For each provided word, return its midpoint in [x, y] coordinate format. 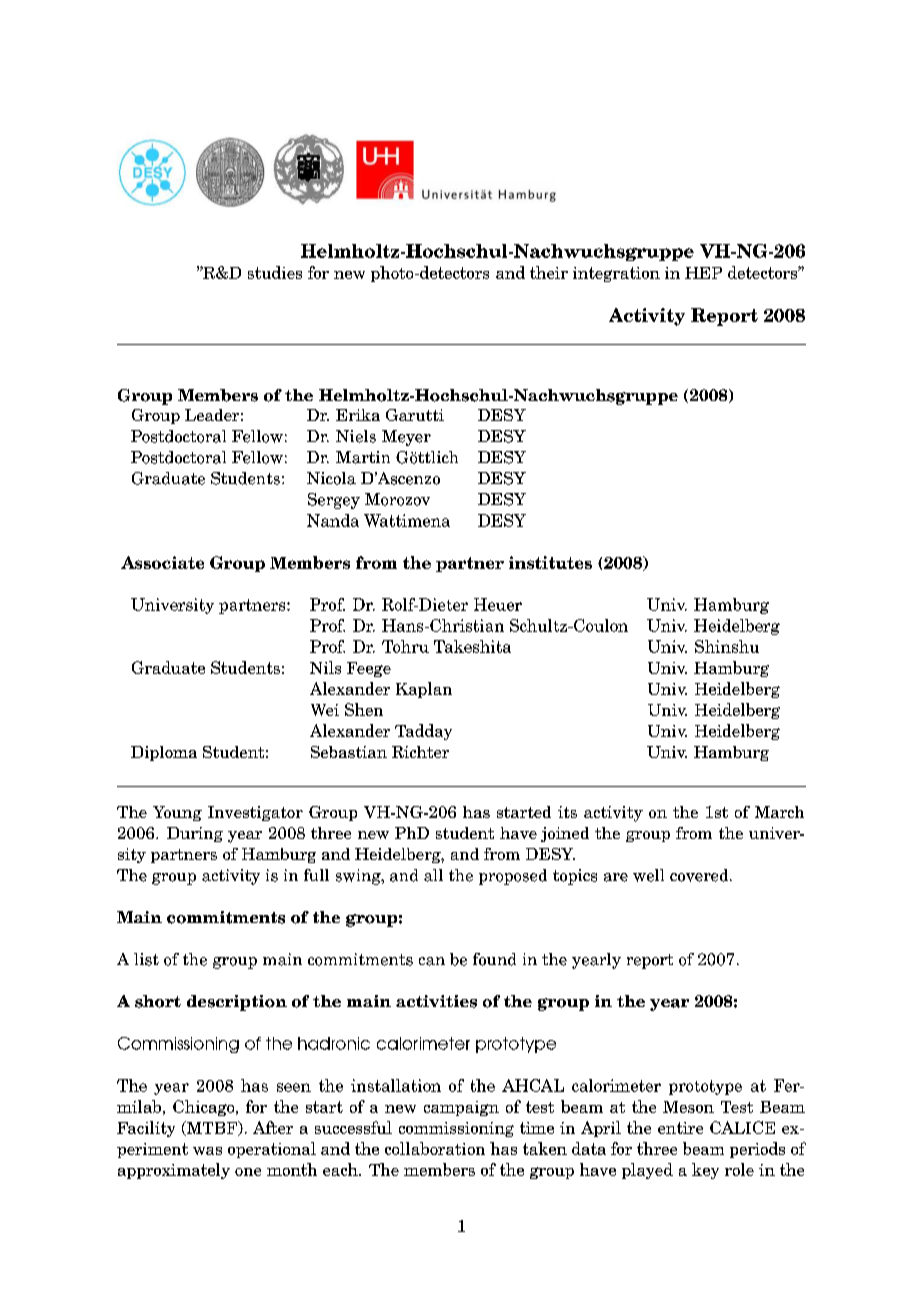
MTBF [211, 1128]
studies [275, 272]
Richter [420, 752]
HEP [703, 273]
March [779, 812]
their [549, 272]
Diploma [164, 753]
